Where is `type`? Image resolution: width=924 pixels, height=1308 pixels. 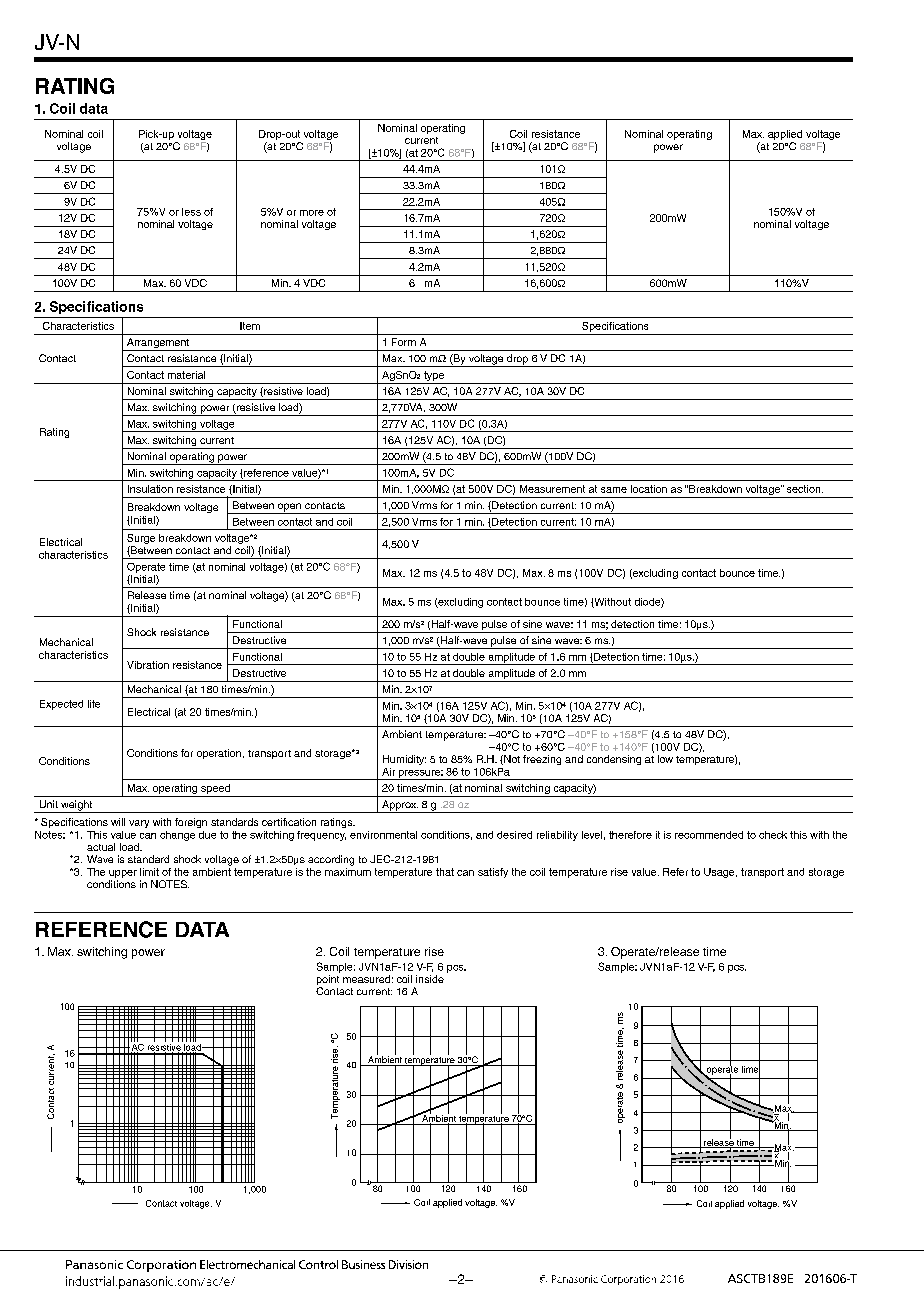
type is located at coordinates (434, 376).
